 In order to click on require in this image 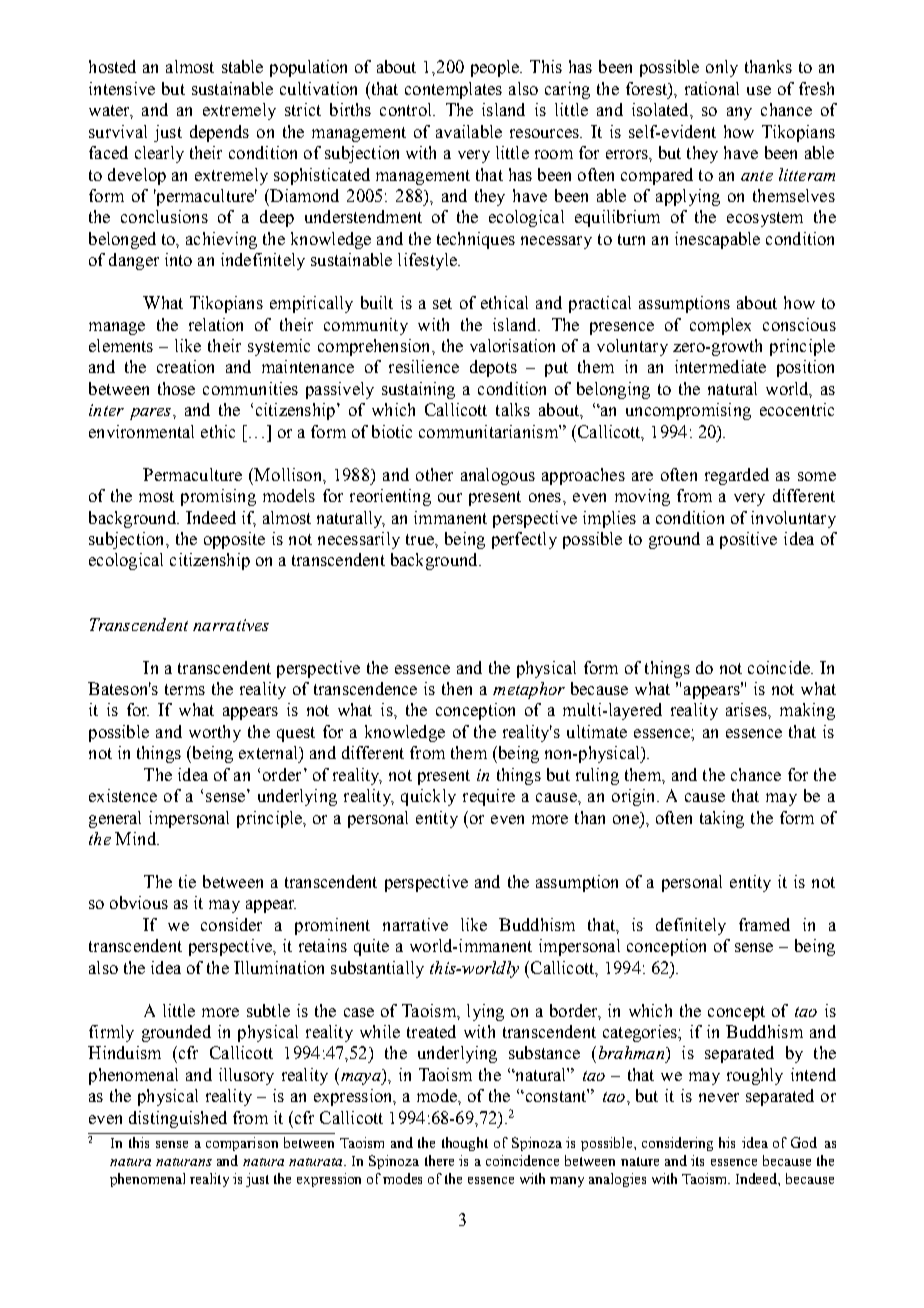, I will do `click(489, 797)`.
